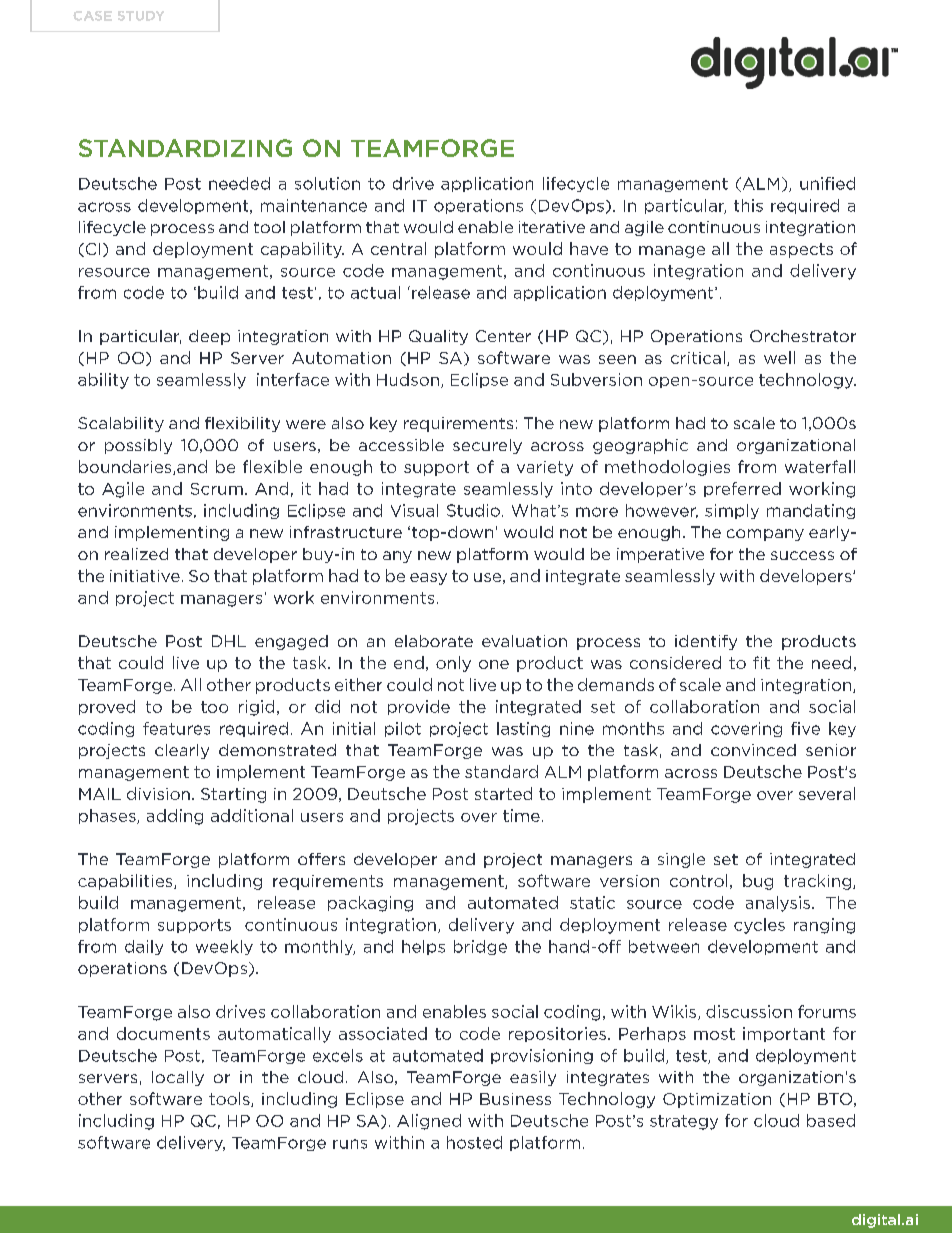 This image has width=952, height=1233. I want to click on central, so click(398, 248).
